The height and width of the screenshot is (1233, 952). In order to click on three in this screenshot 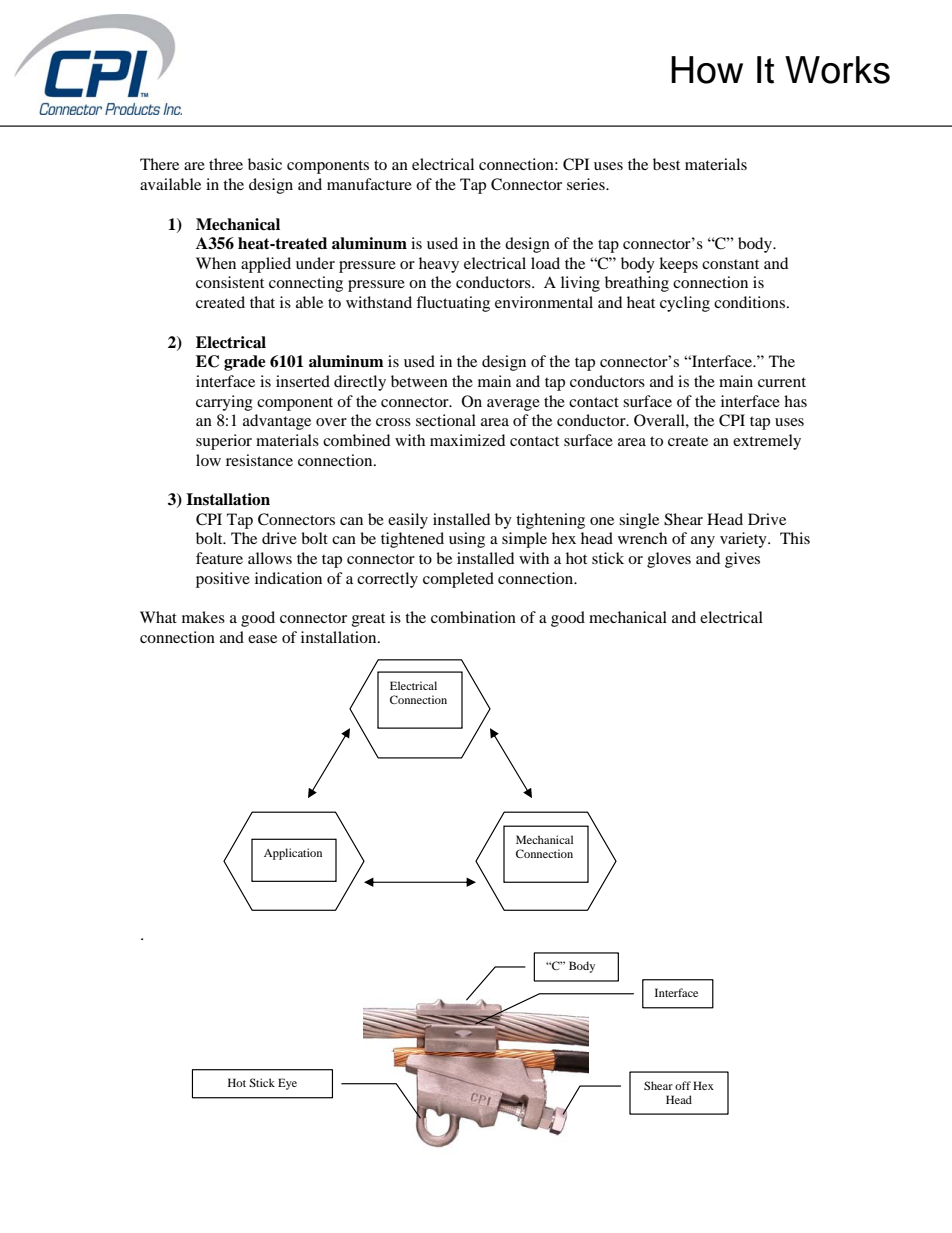, I will do `click(226, 164)`.
